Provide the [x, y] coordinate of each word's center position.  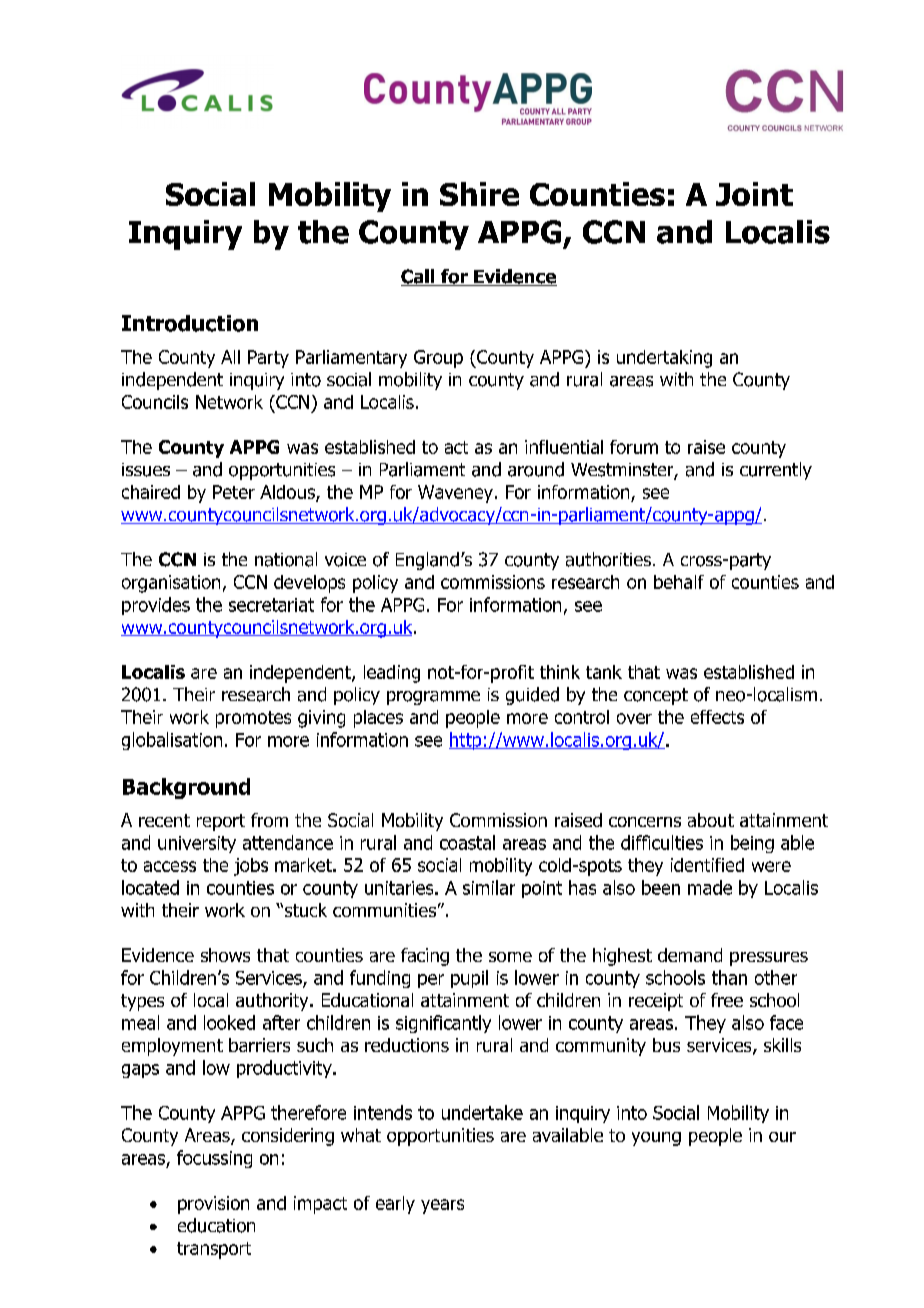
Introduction [190, 323]
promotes [253, 719]
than [729, 977]
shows [225, 955]
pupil [469, 979]
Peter [234, 492]
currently [776, 471]
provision [213, 1205]
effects [717, 717]
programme [433, 698]
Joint [754, 194]
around [536, 469]
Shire [479, 194]
